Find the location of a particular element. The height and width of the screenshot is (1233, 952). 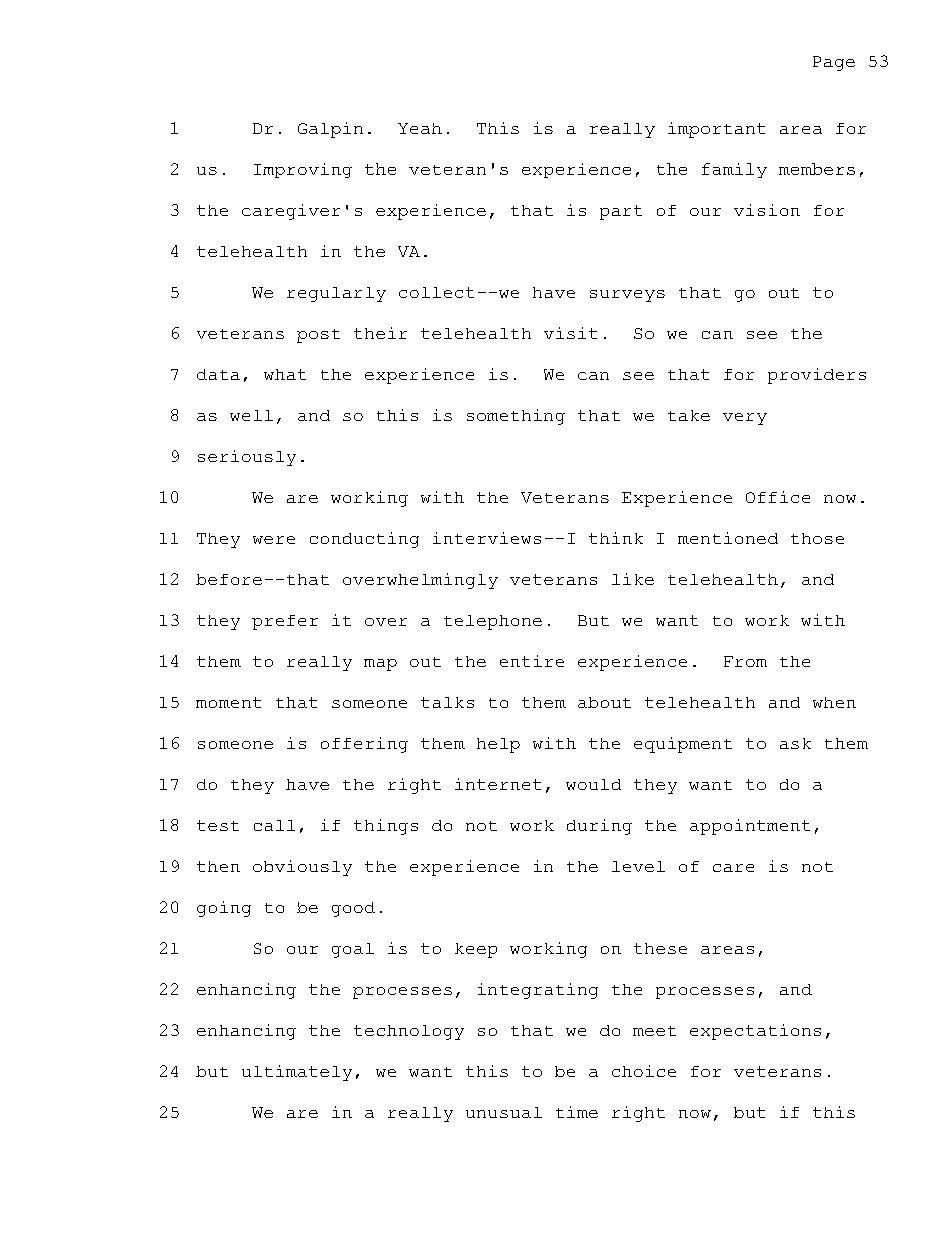

Improving is located at coordinates (303, 170).
